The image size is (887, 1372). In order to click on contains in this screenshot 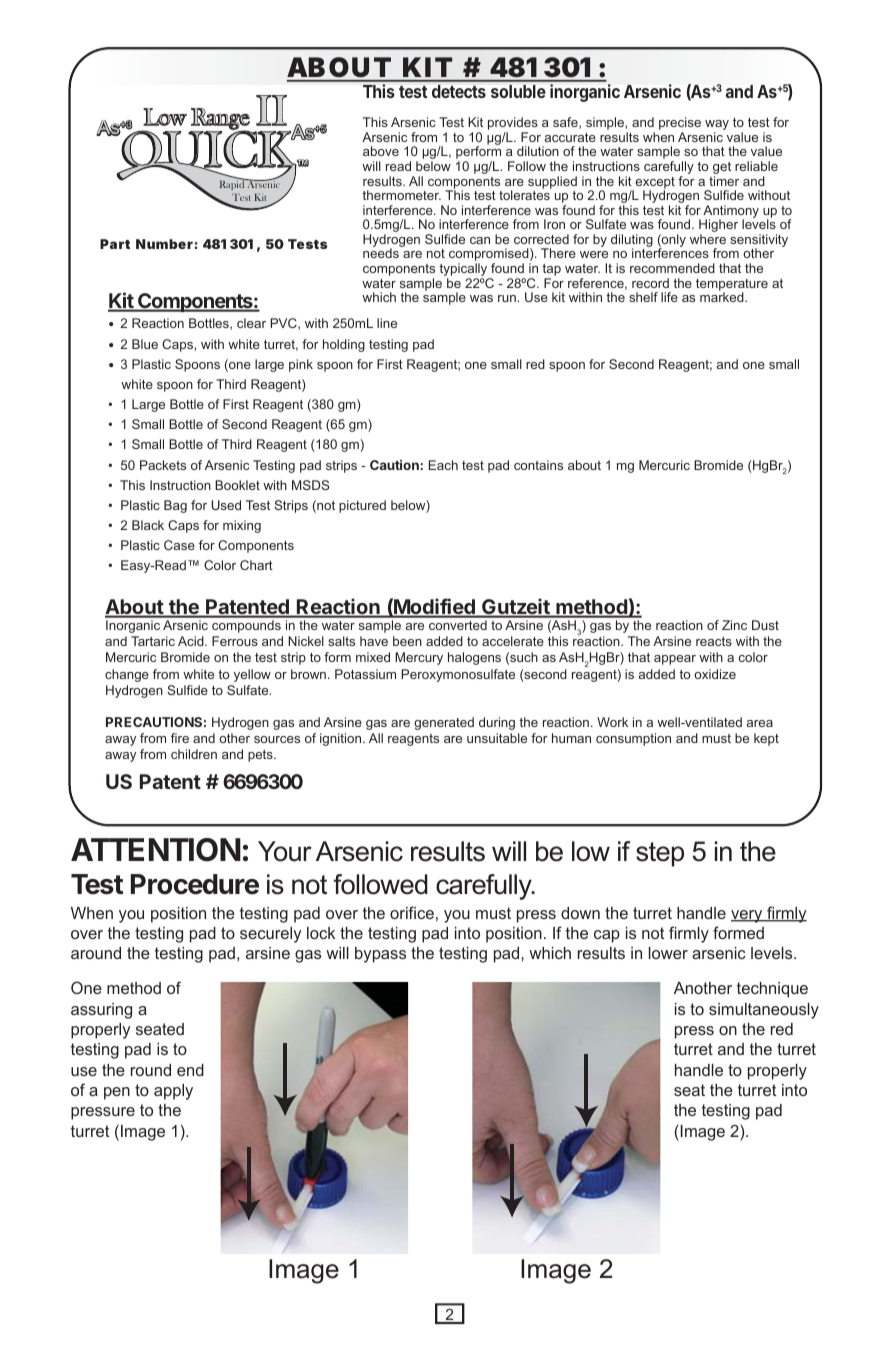, I will do `click(538, 465)`.
